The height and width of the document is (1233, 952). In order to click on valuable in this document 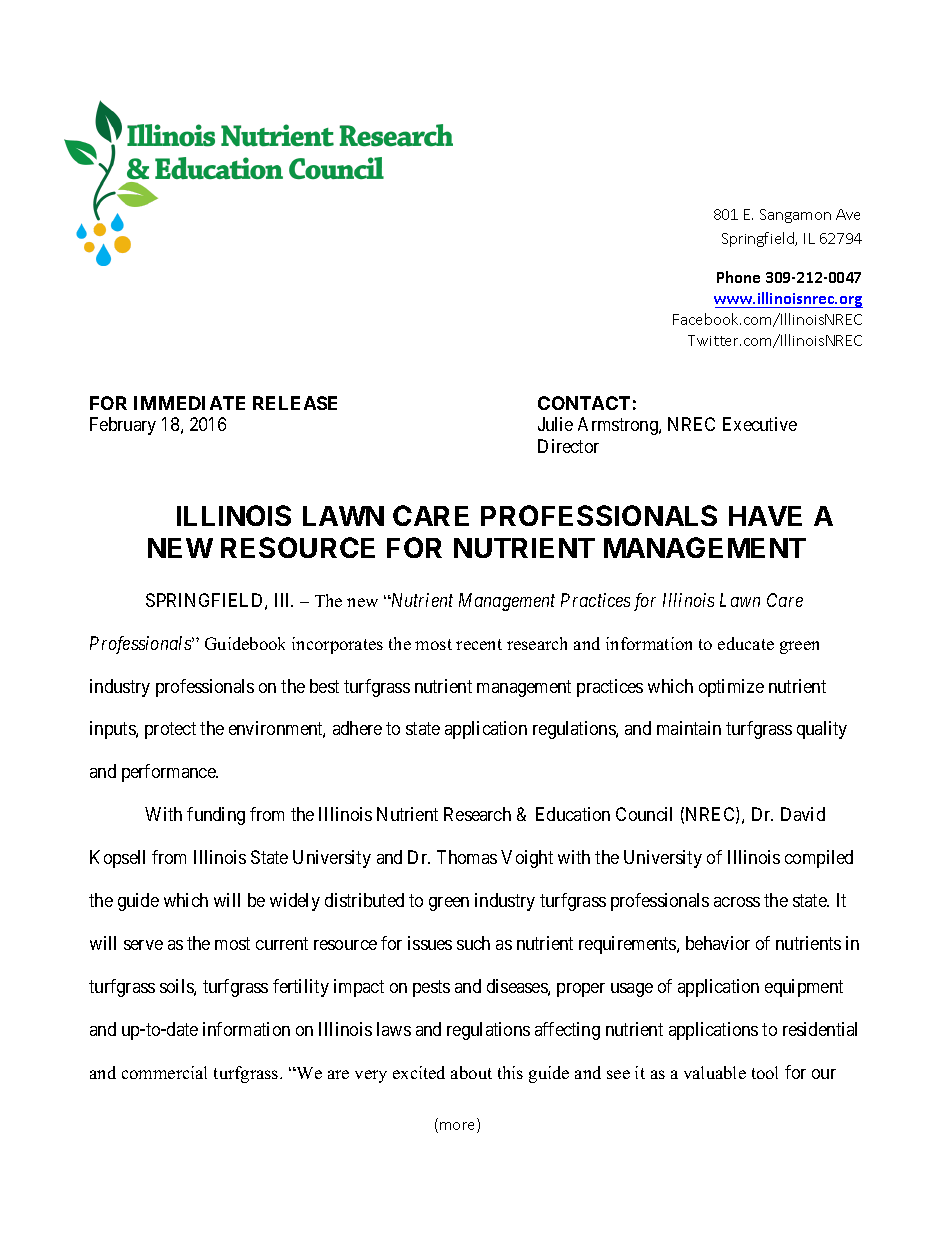, I will do `click(715, 1072)`.
